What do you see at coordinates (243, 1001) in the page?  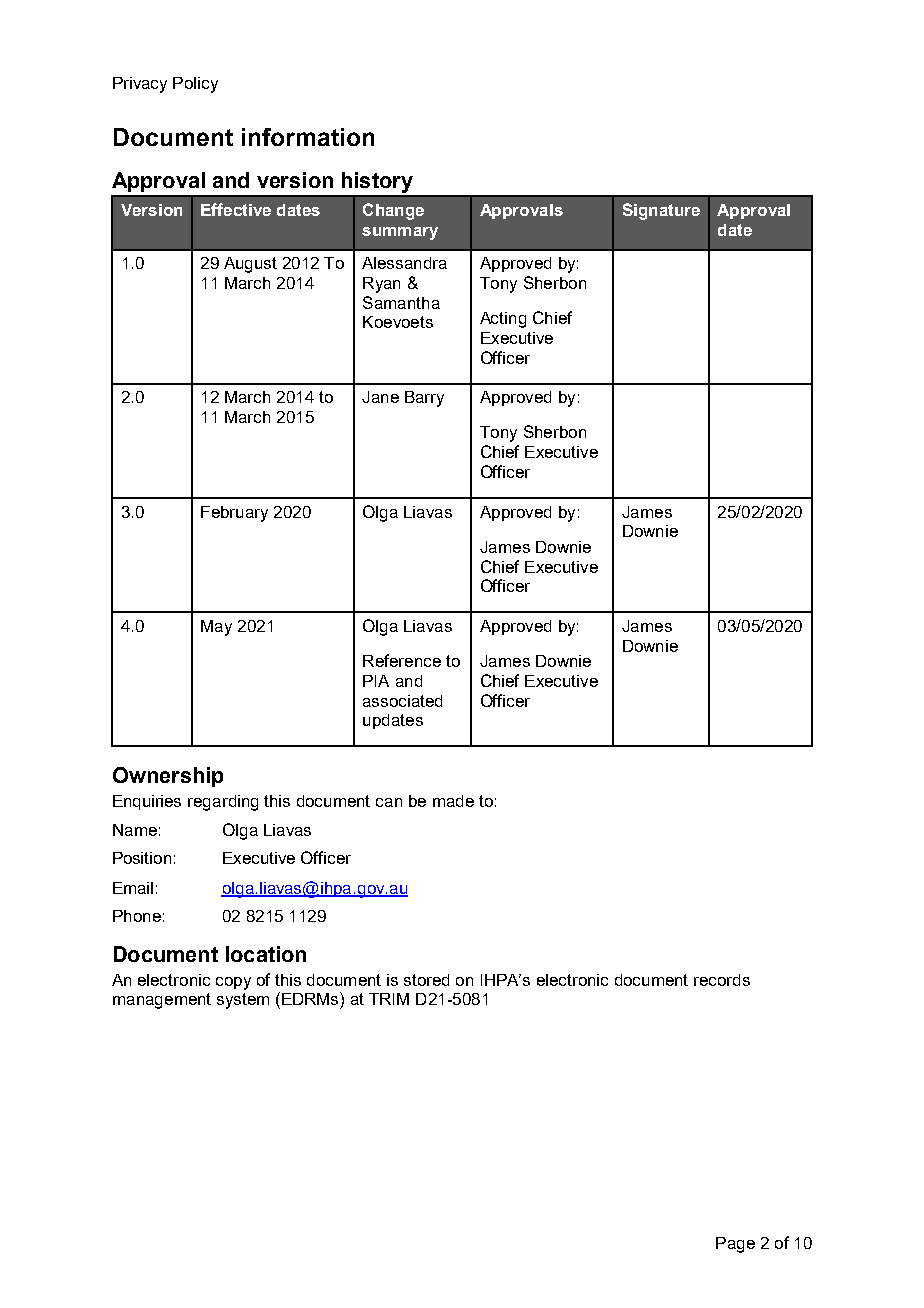 I see `system` at bounding box center [243, 1001].
